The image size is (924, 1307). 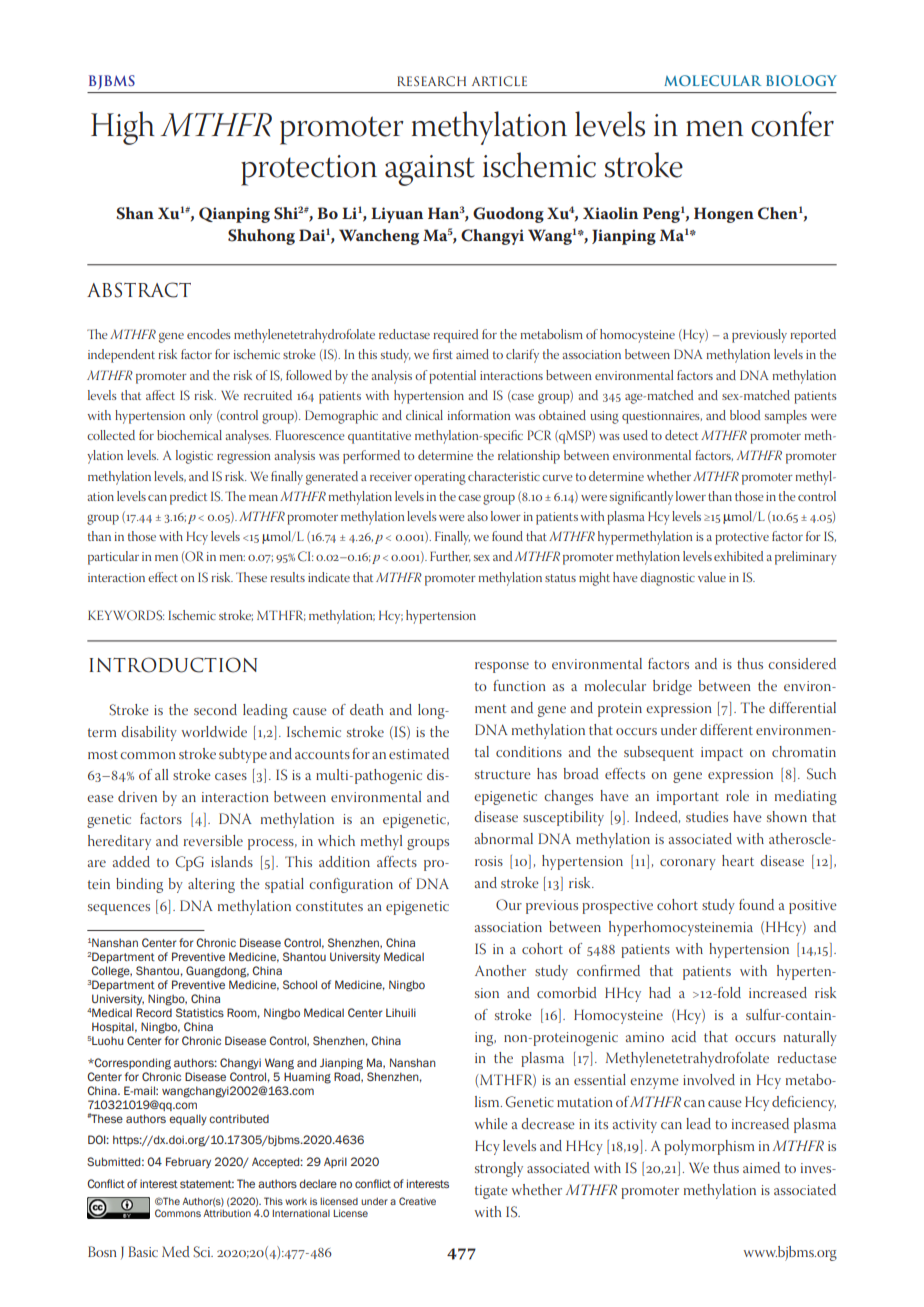 I want to click on High, so click(x=123, y=128).
